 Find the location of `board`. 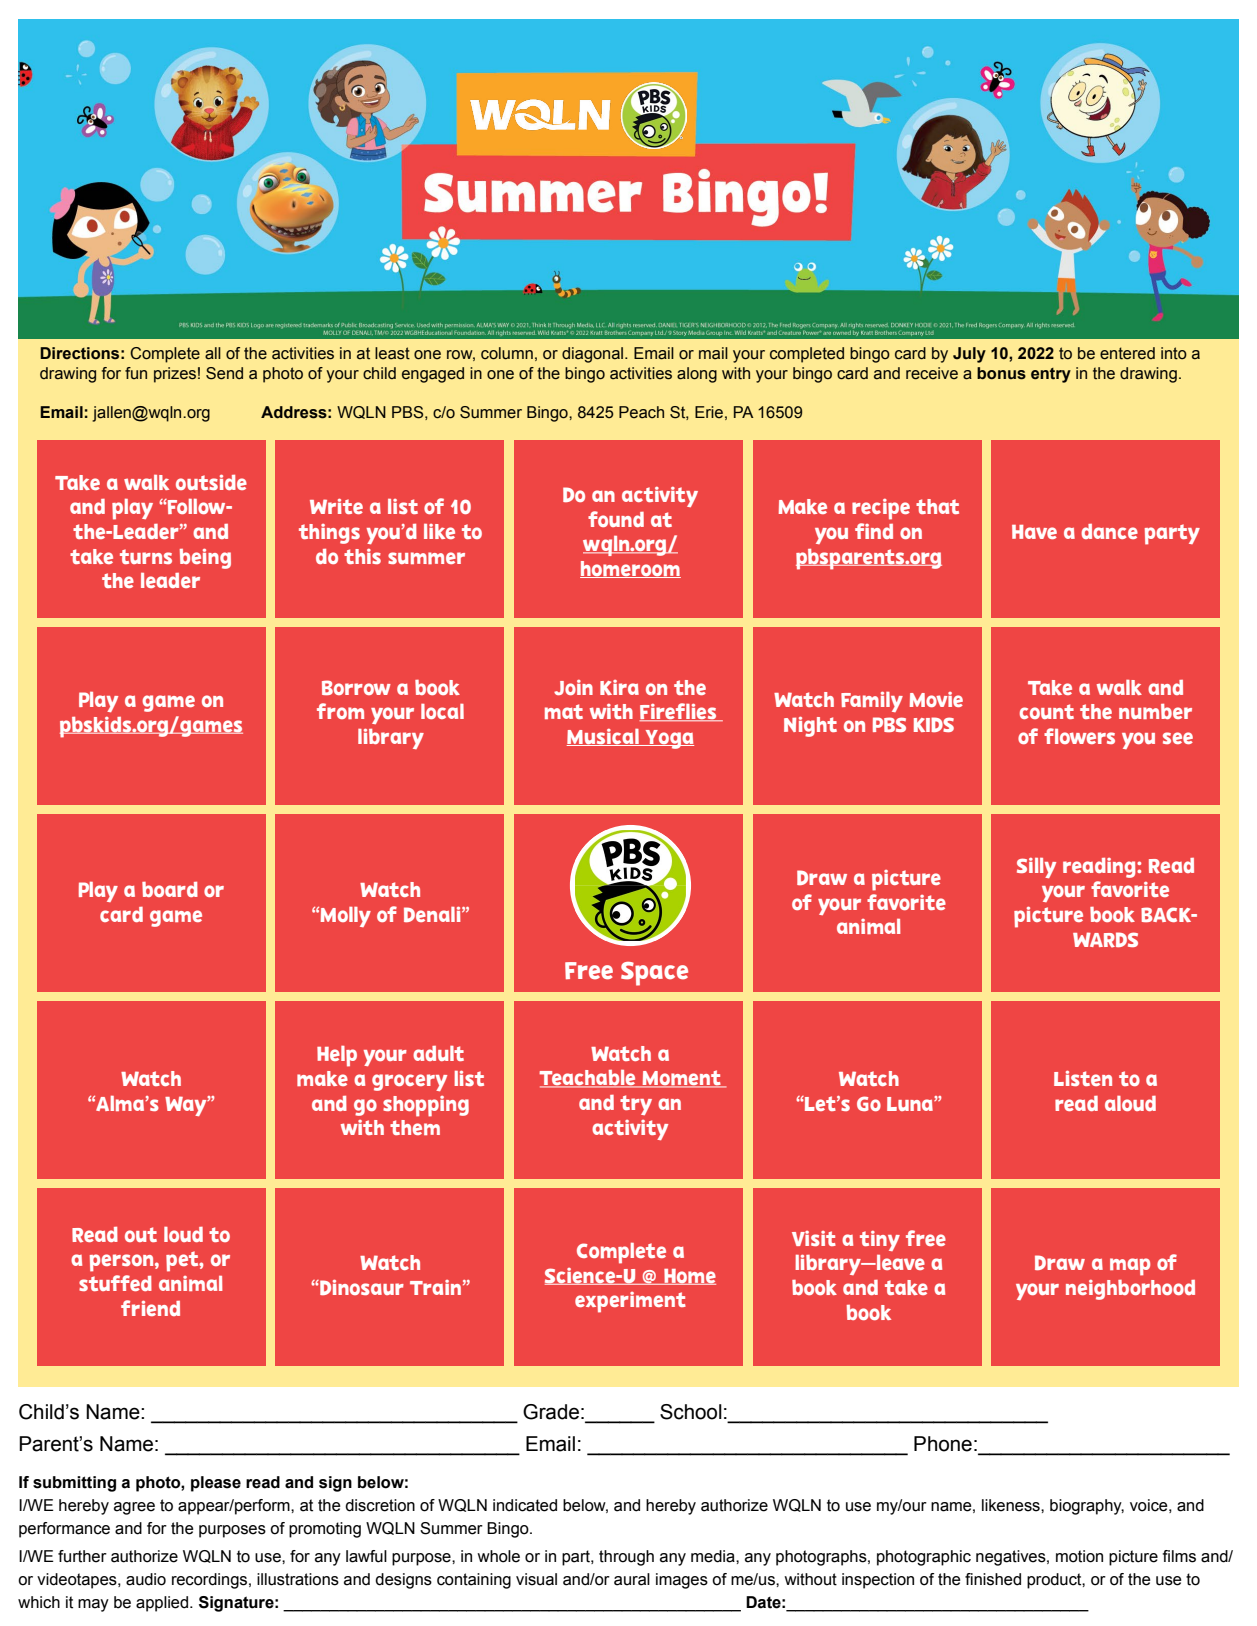

board is located at coordinates (170, 889).
